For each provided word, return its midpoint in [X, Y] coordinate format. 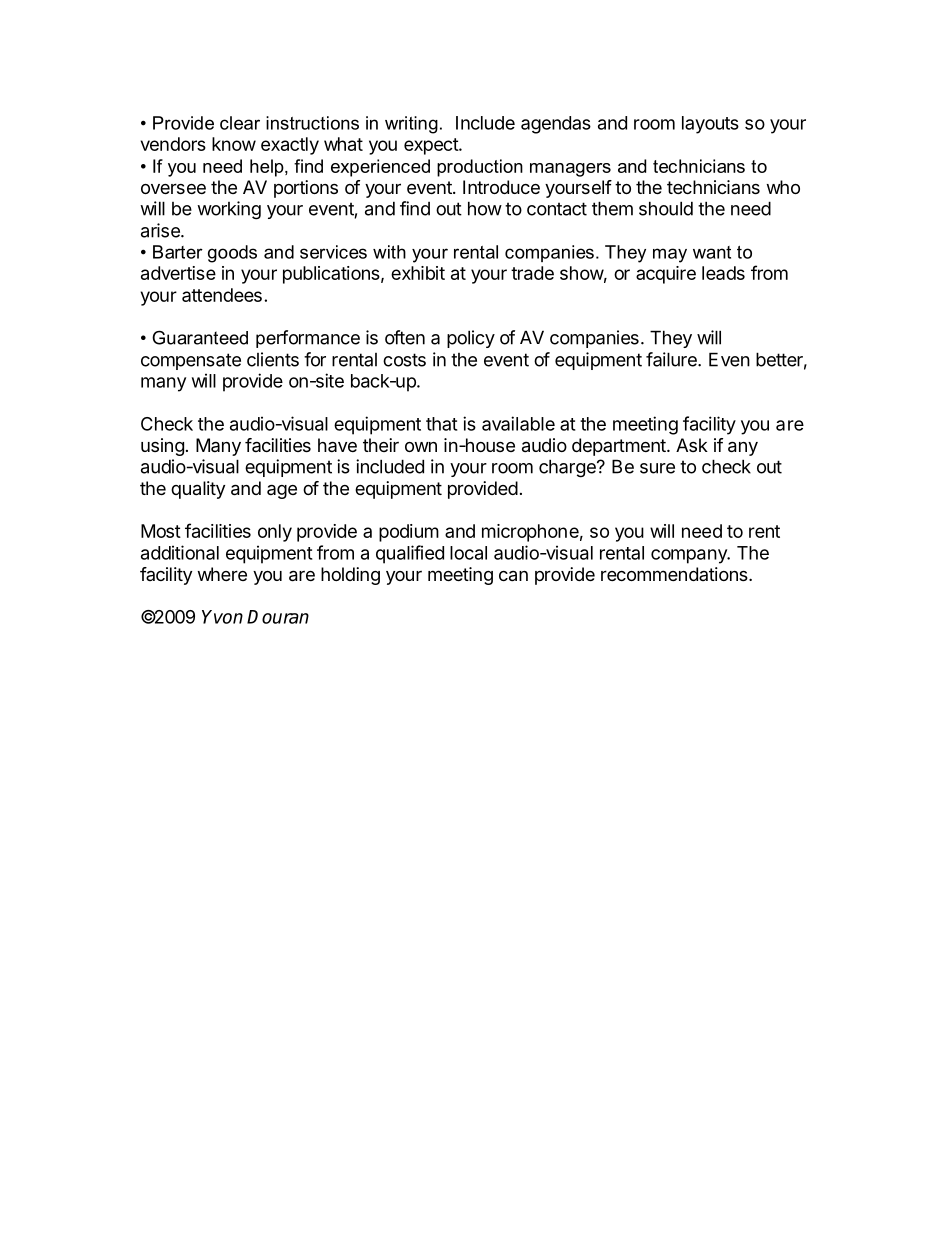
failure [672, 359]
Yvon [222, 617]
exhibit [418, 273]
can [513, 576]
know [234, 144]
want [712, 252]
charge [568, 468]
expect [432, 146]
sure [657, 468]
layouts [710, 125]
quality [198, 490]
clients [273, 359]
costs [404, 360]
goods [232, 254]
